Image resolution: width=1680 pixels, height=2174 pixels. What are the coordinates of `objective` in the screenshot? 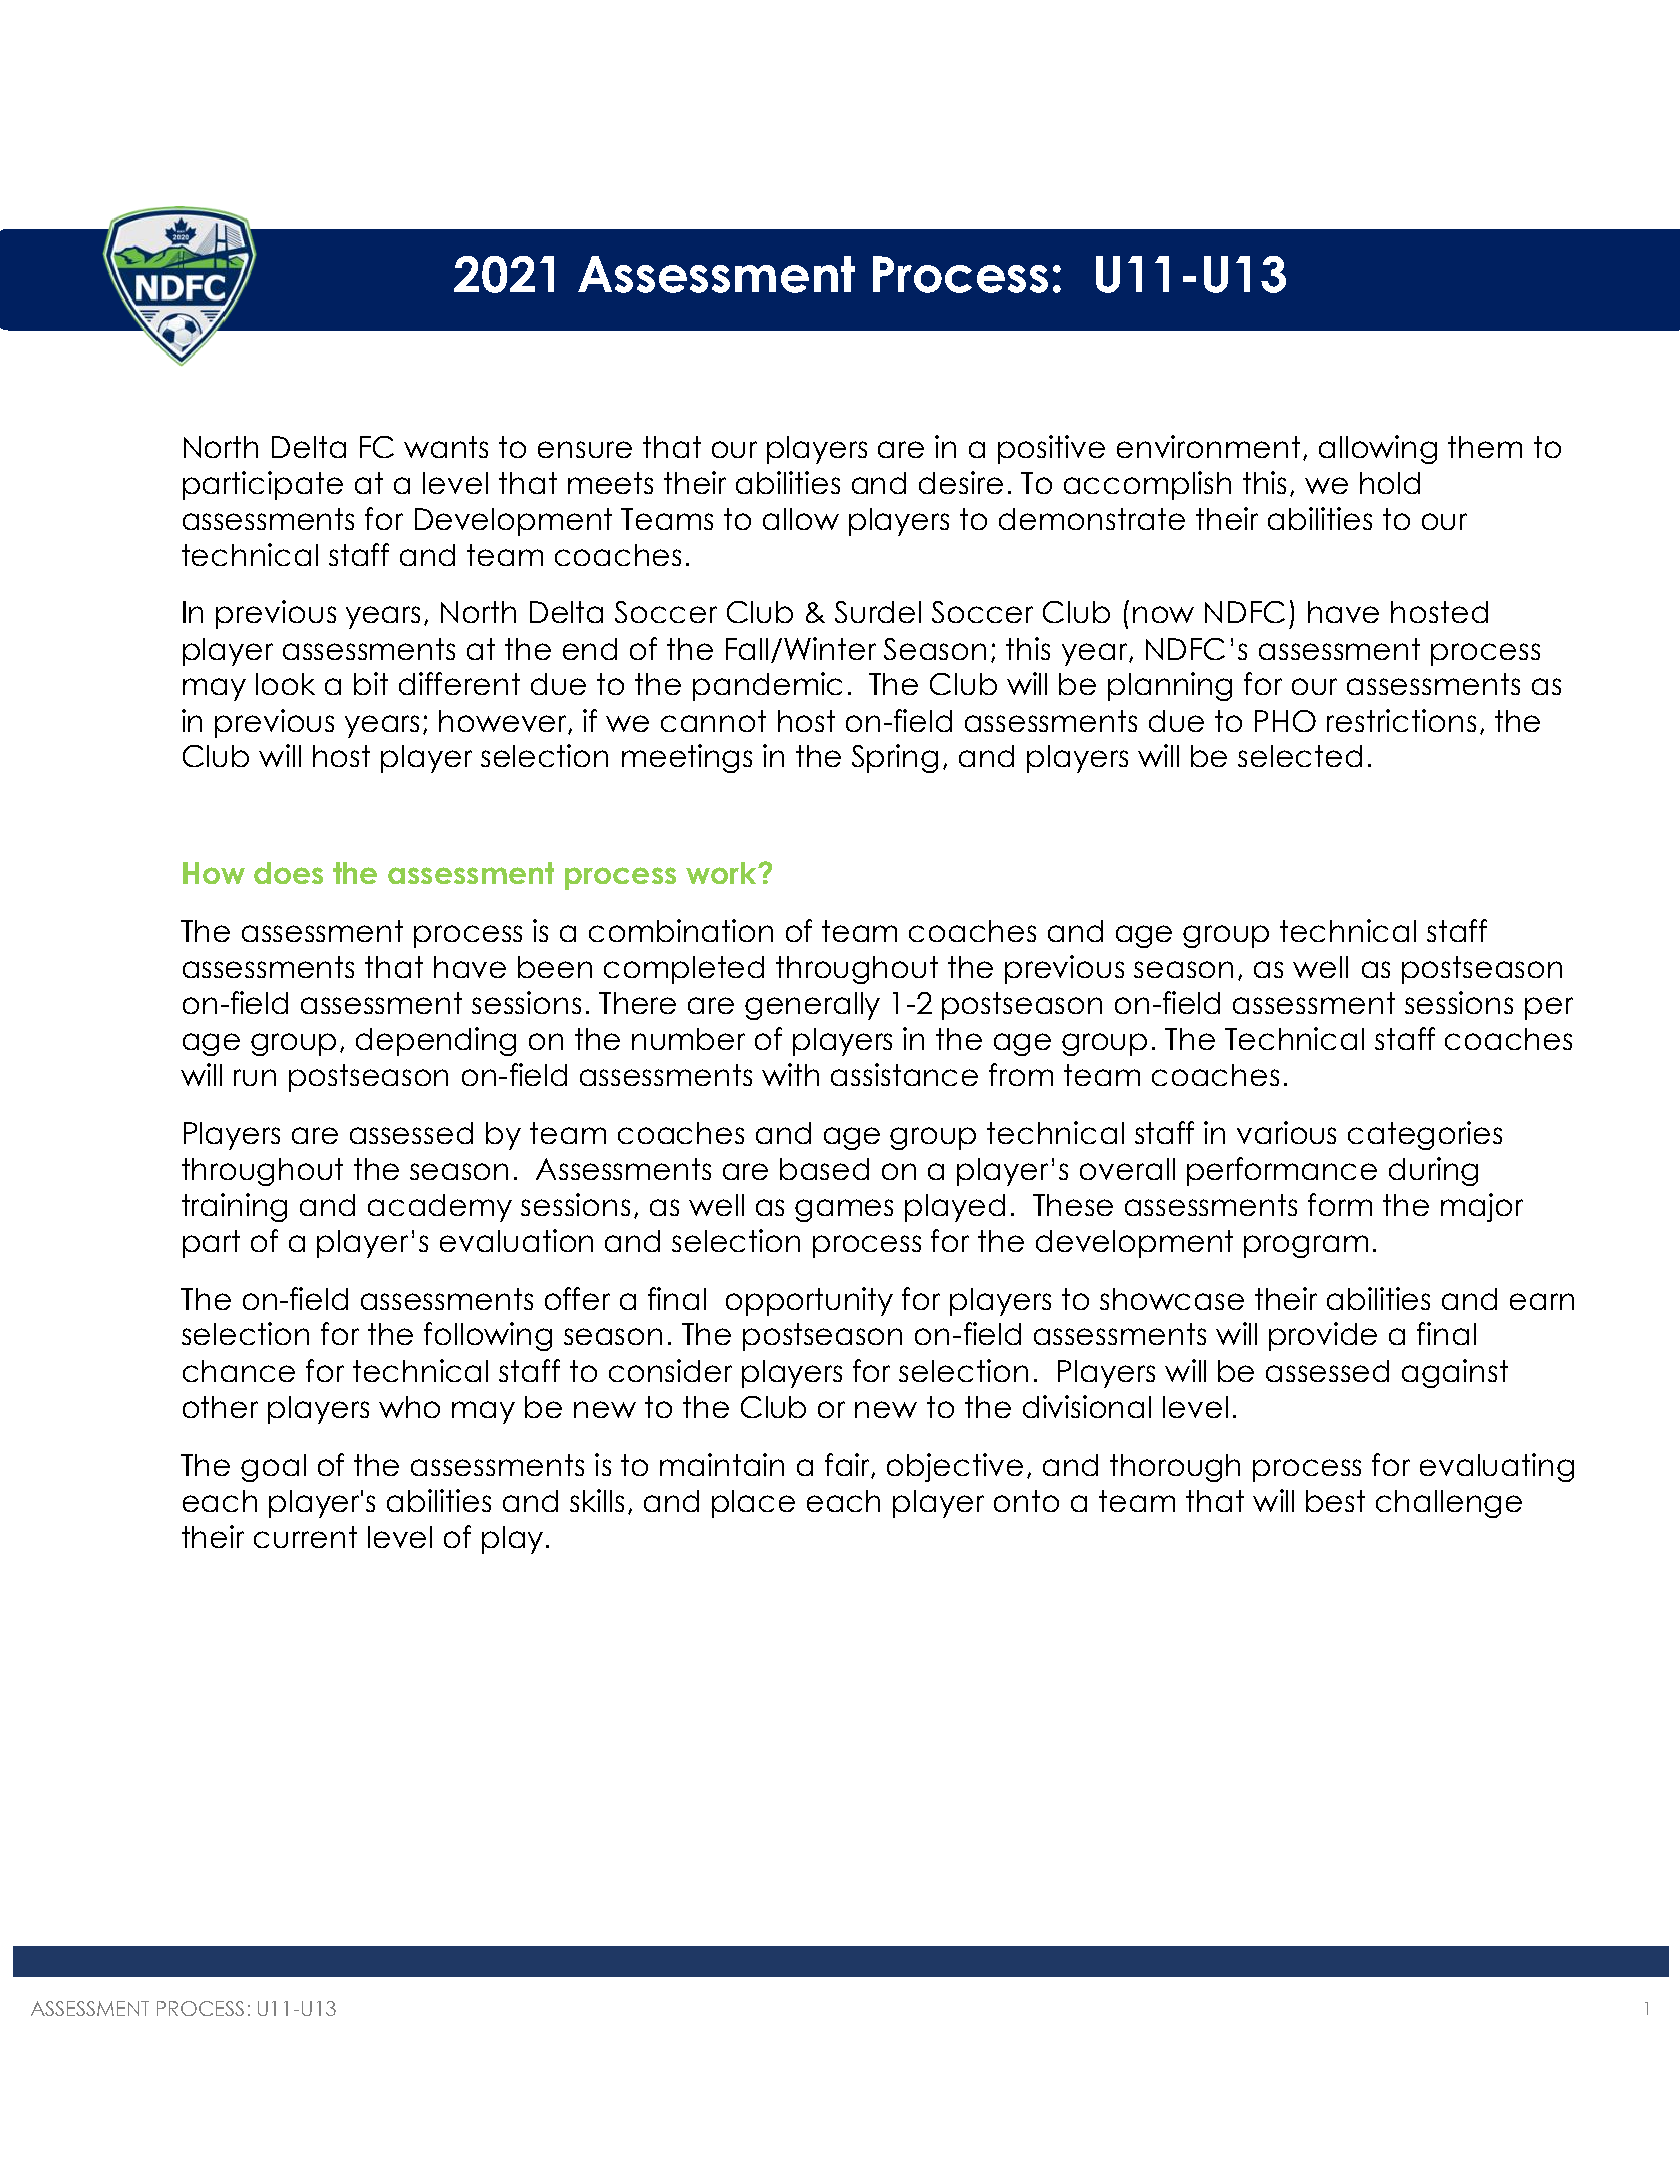 It's located at (955, 1467).
